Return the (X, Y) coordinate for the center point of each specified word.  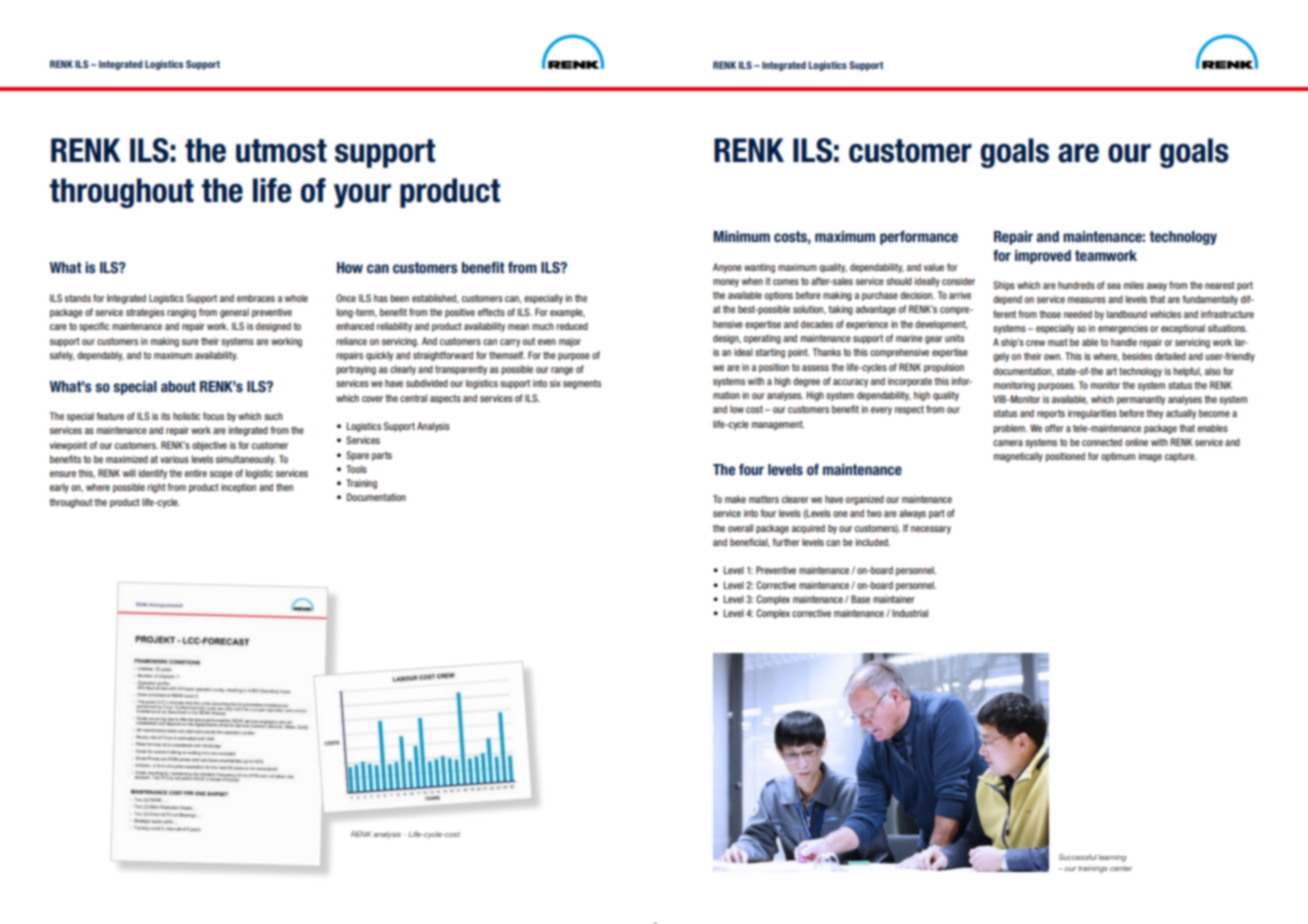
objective (209, 446)
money (726, 283)
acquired (808, 529)
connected (1102, 442)
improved (1043, 257)
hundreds (1076, 285)
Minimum (741, 236)
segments (582, 384)
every (881, 411)
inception (238, 488)
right (156, 488)
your (362, 196)
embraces (256, 298)
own (1053, 357)
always (912, 514)
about (178, 387)
